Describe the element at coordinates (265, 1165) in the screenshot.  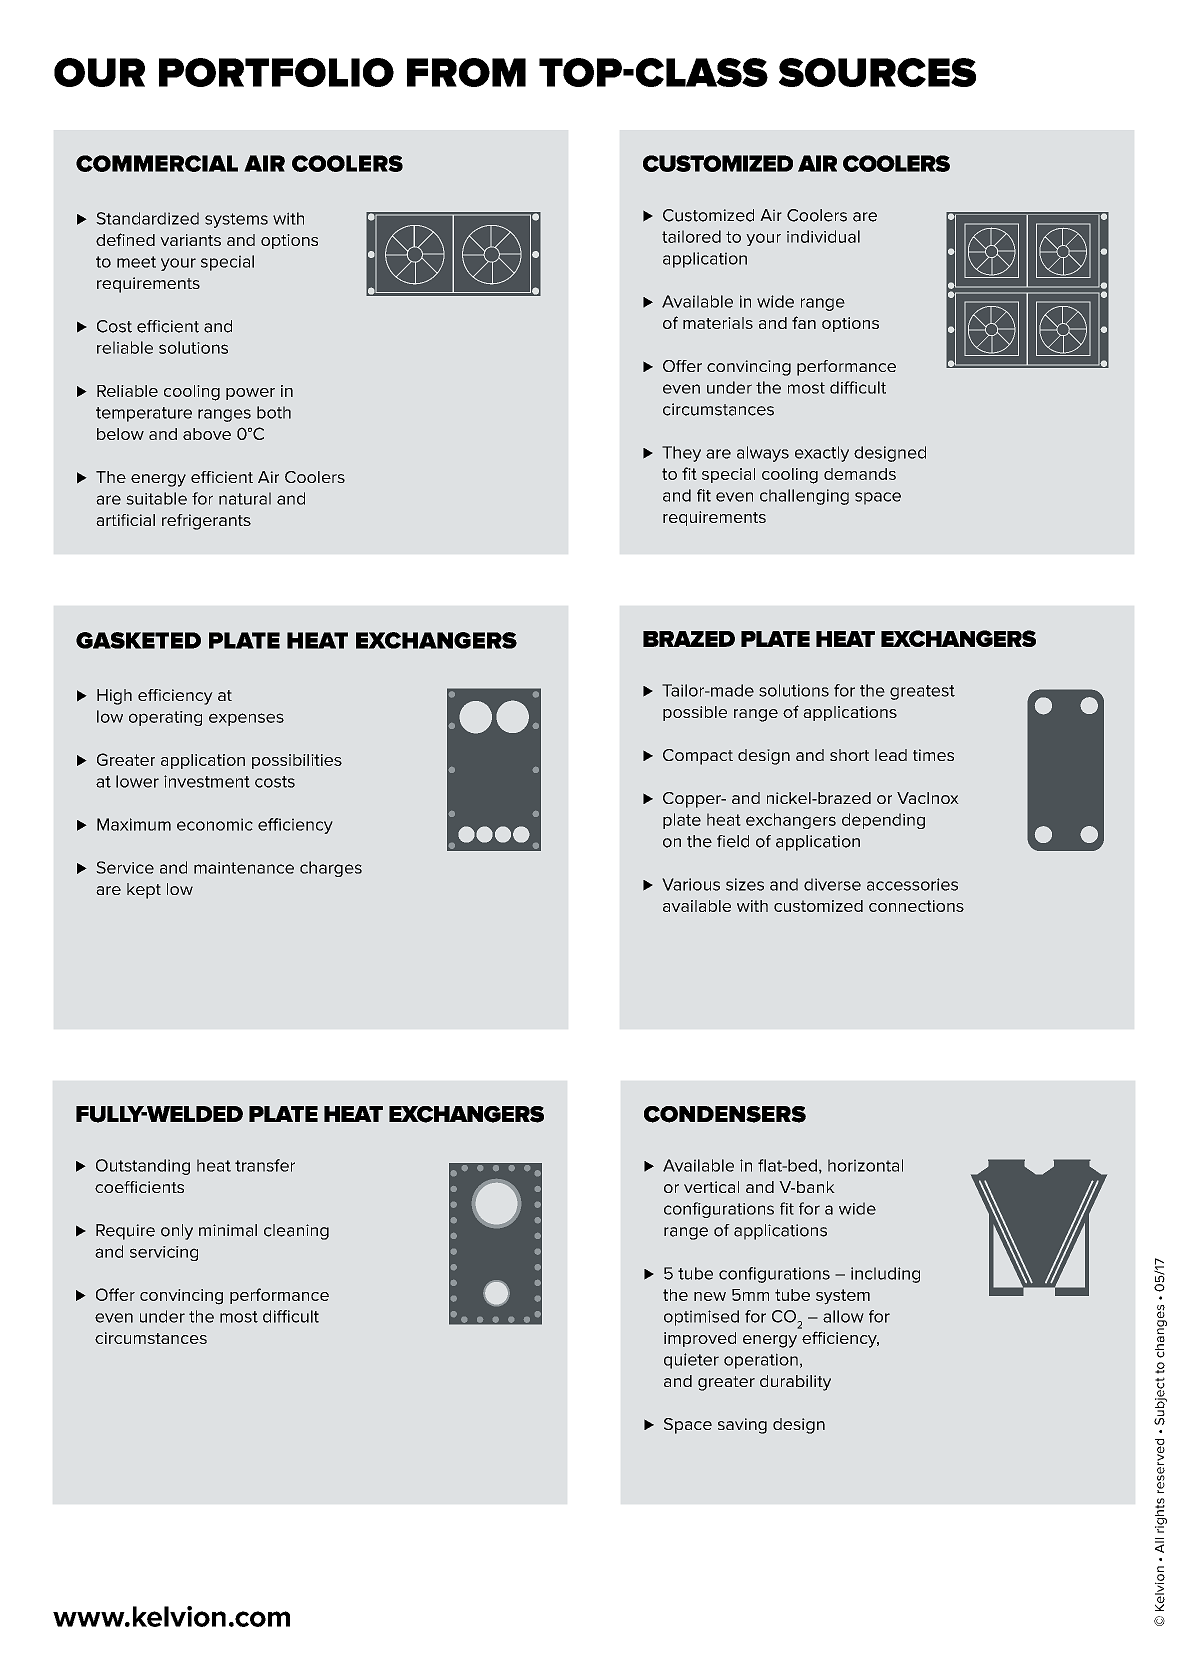
I see `transfer` at that location.
